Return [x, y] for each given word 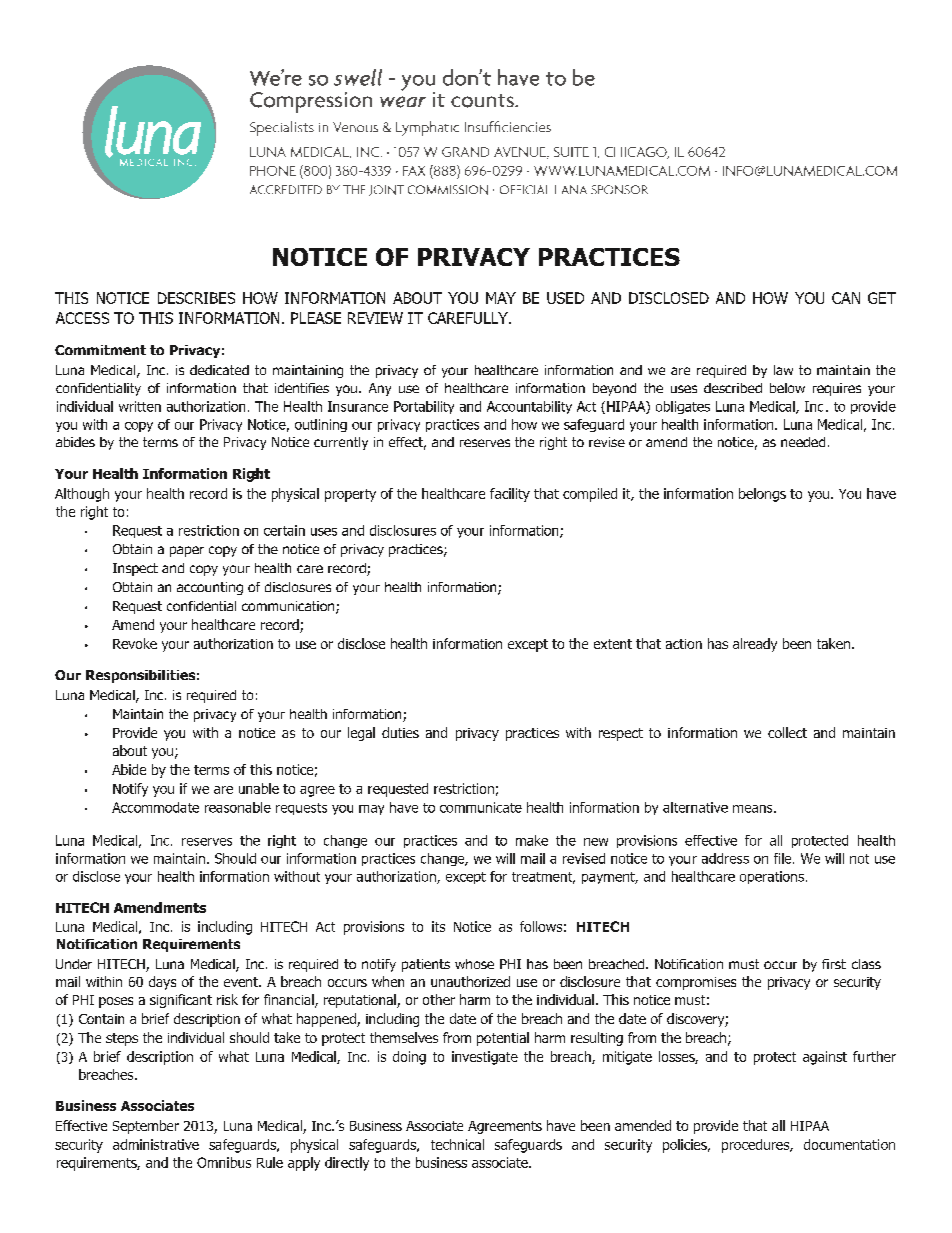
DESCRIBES [196, 298]
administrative [156, 1144]
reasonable [238, 807]
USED [565, 298]
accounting [210, 588]
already [755, 645]
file [784, 858]
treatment [543, 878]
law [783, 370]
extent [613, 644]
